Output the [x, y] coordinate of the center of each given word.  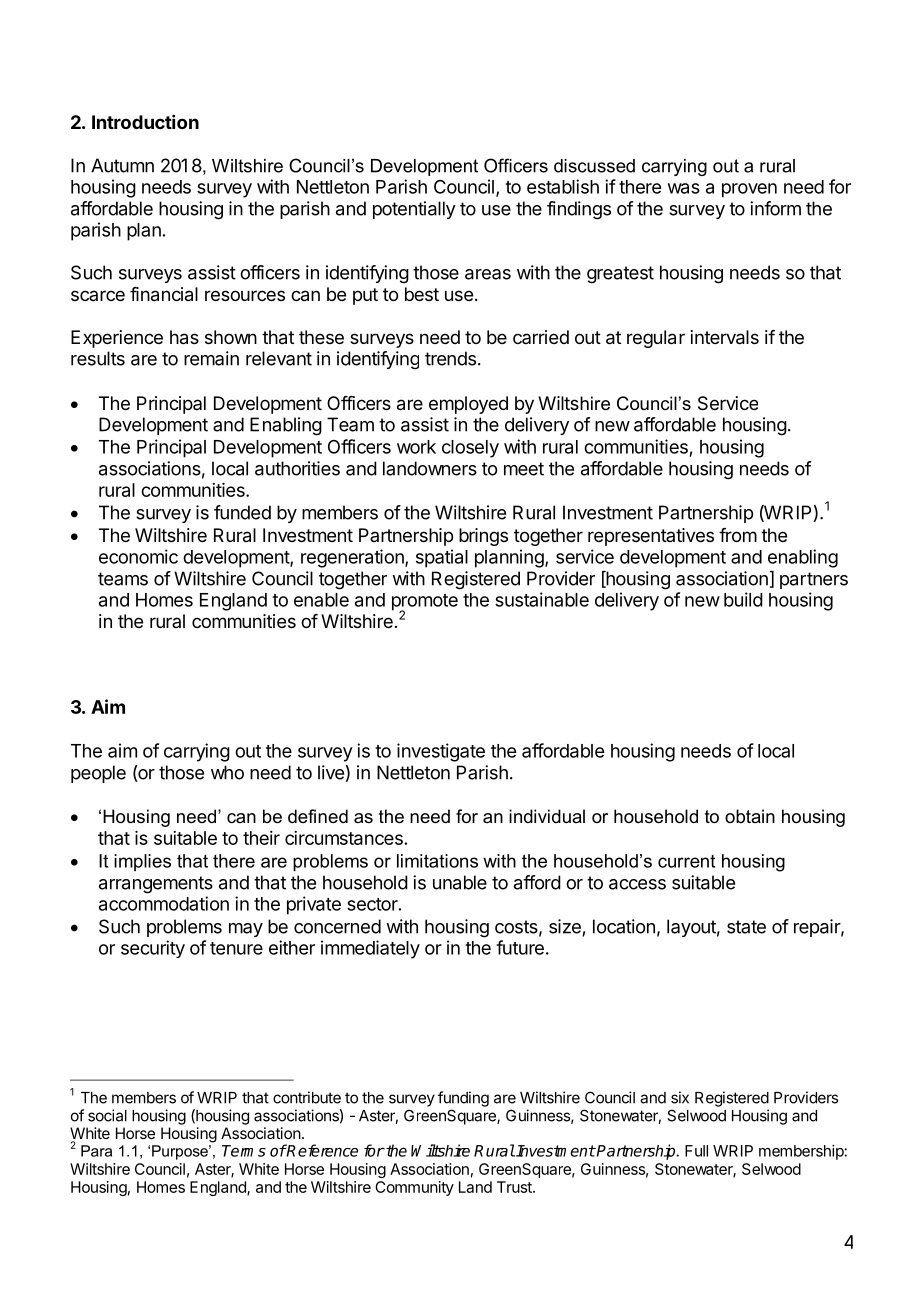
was [684, 188]
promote [425, 603]
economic [138, 556]
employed [468, 405]
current [686, 861]
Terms [244, 1151]
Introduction [145, 122]
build [743, 599]
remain [211, 358]
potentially [414, 210]
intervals [725, 337]
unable [460, 882]
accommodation [164, 903]
